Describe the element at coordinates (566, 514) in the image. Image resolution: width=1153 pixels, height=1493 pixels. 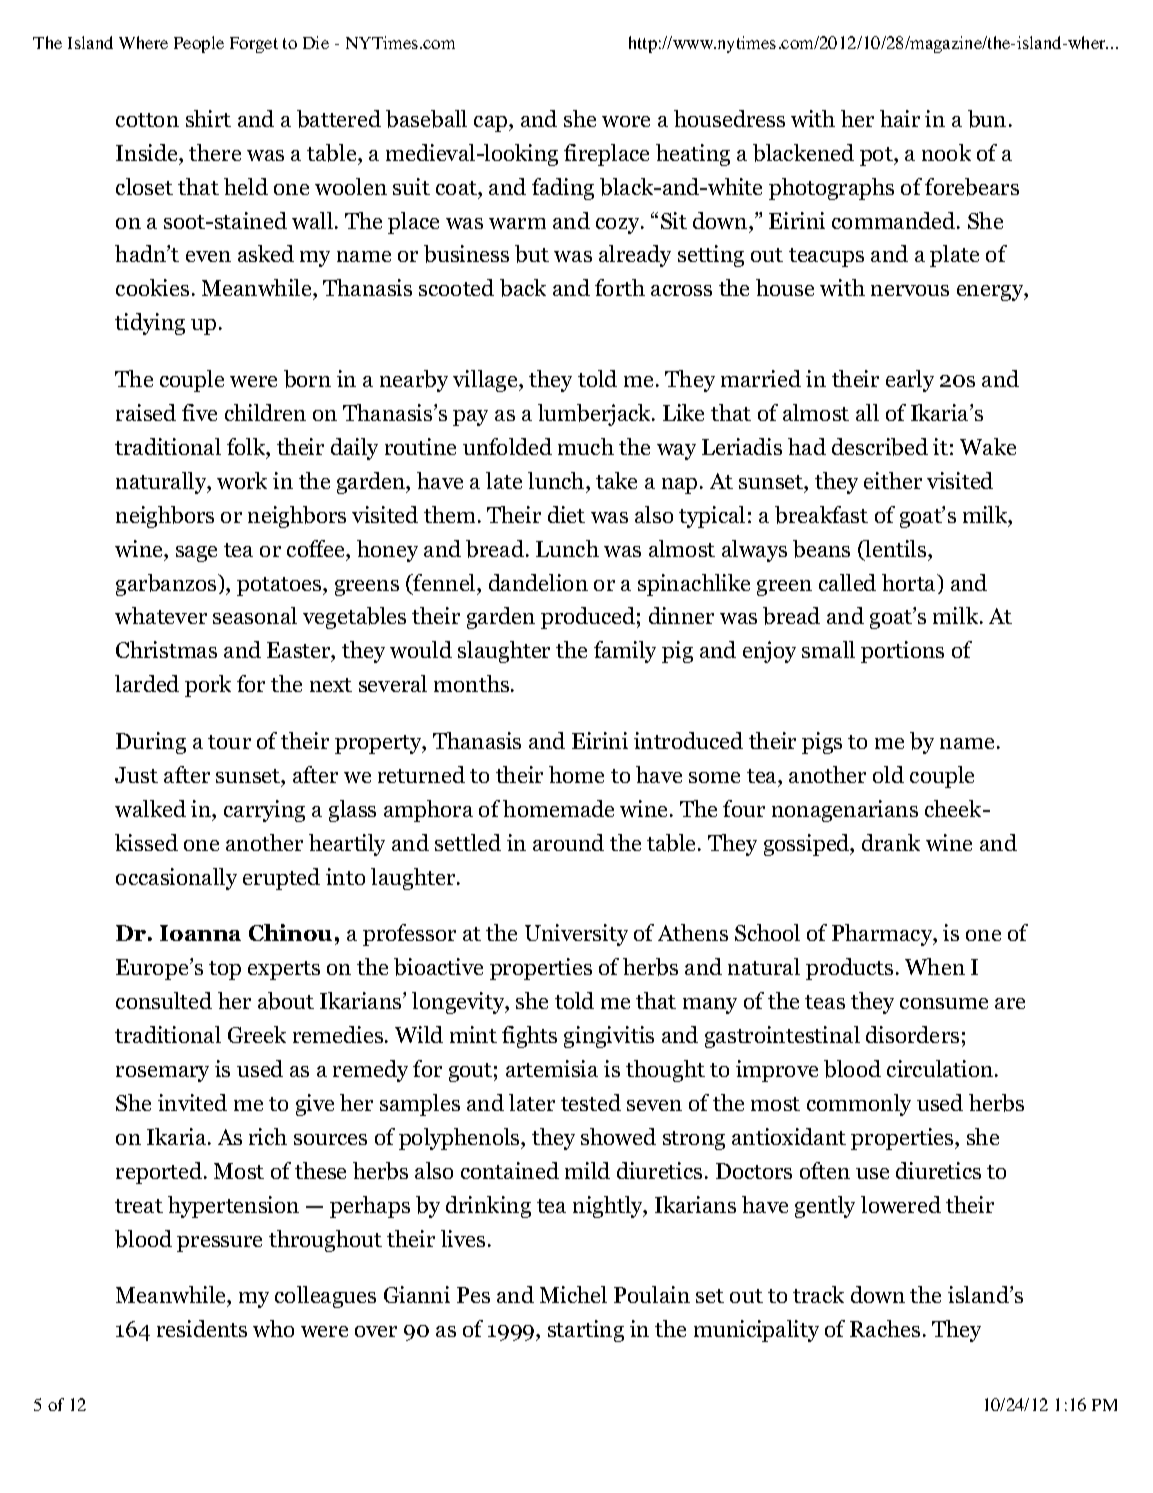
I see `diet` at that location.
